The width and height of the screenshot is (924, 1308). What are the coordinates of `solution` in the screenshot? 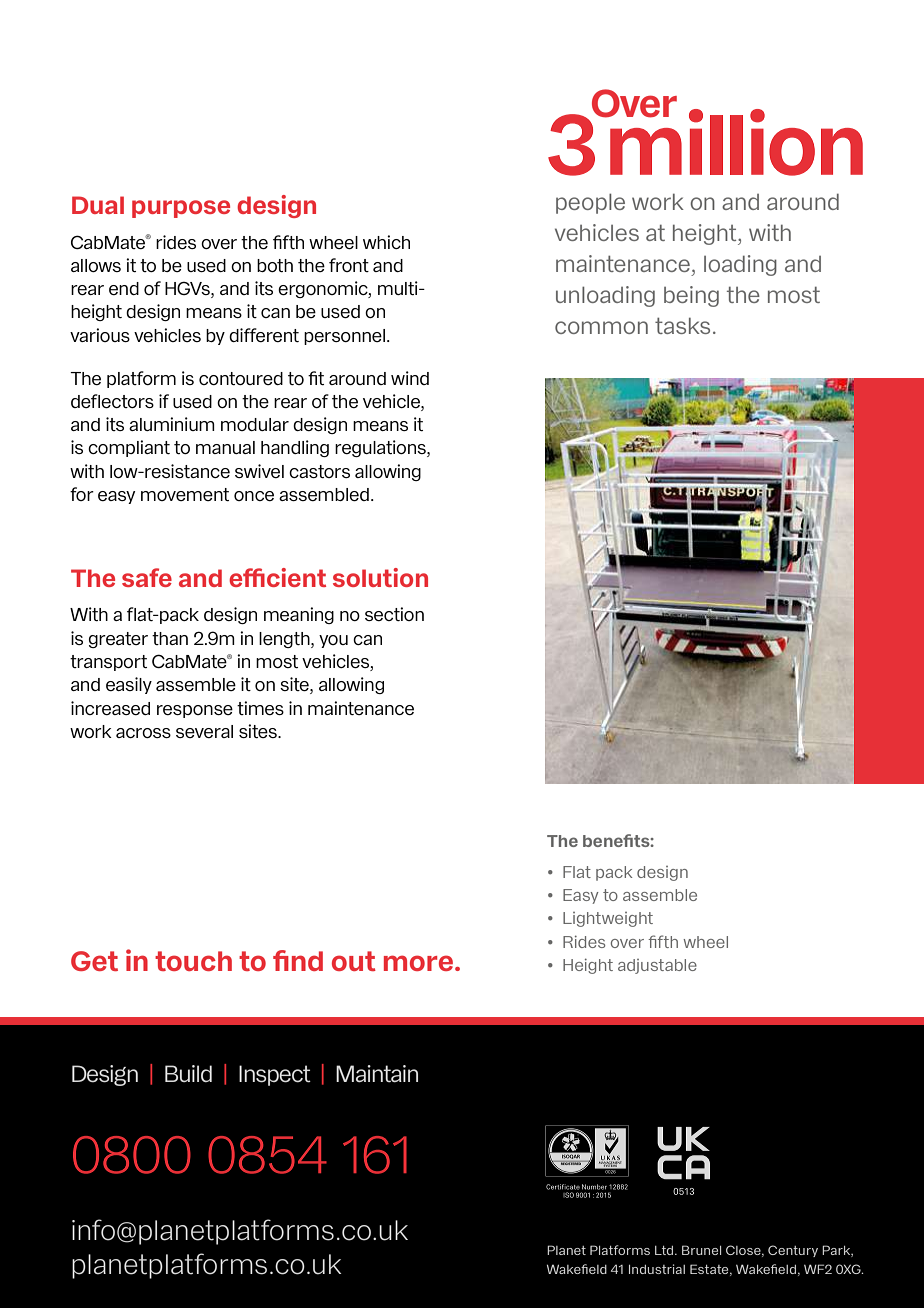 It's located at (380, 577).
